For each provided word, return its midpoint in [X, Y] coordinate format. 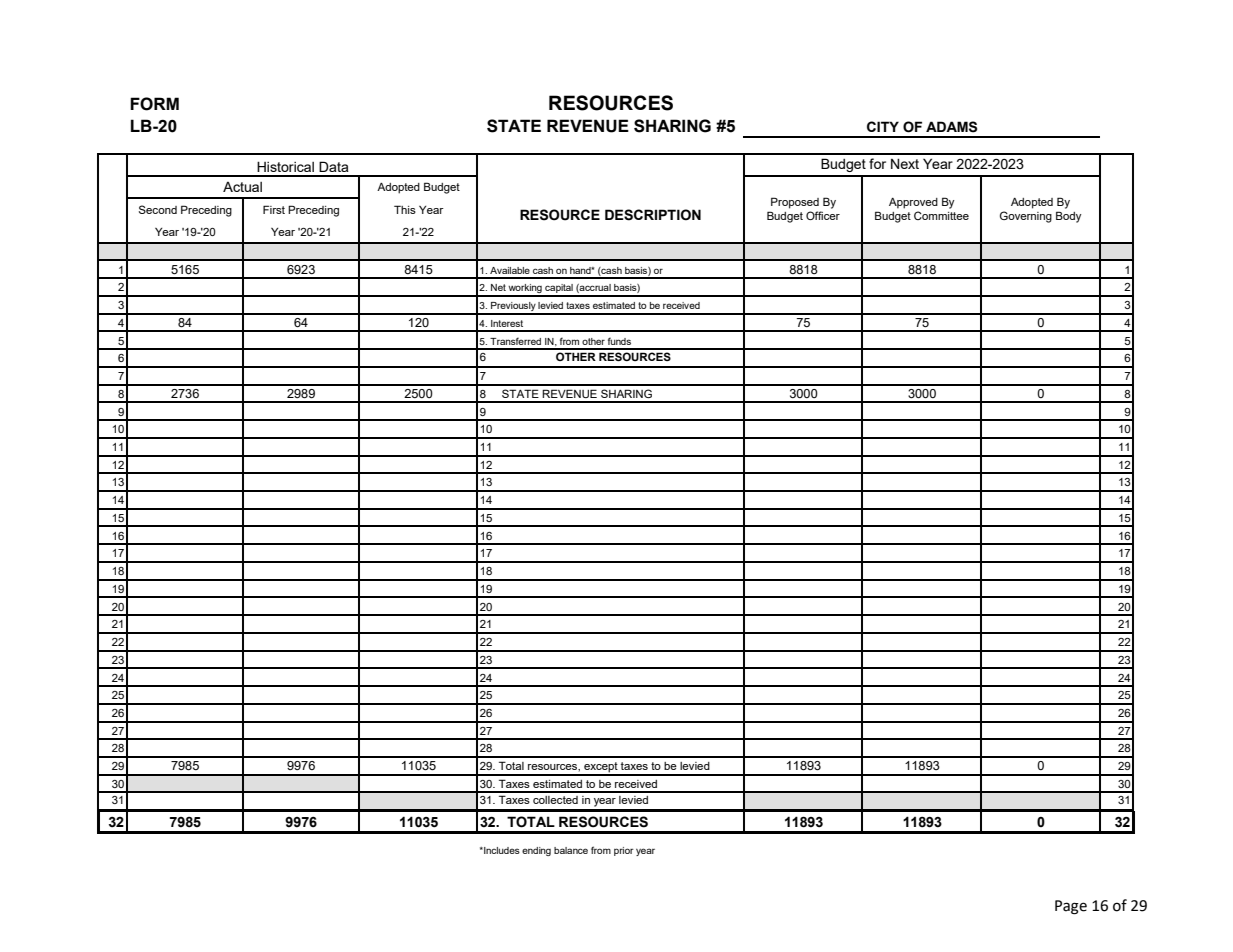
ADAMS [951, 127]
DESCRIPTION [653, 215]
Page [1071, 907]
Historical [285, 166]
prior [624, 851]
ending [536, 851]
